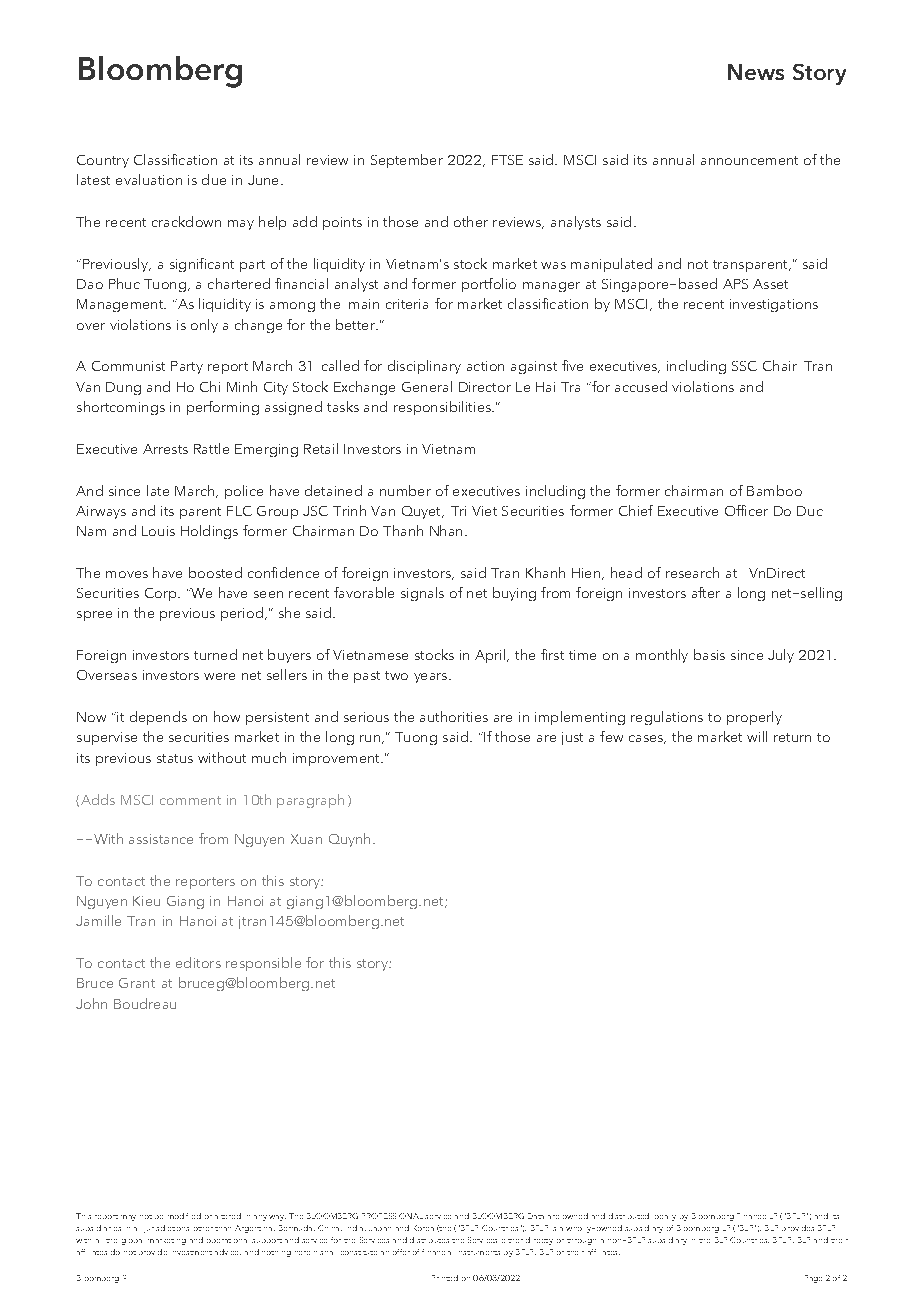 The height and width of the document is (1308, 924). What do you see at coordinates (149, 179) in the document?
I see `evaluation` at bounding box center [149, 179].
